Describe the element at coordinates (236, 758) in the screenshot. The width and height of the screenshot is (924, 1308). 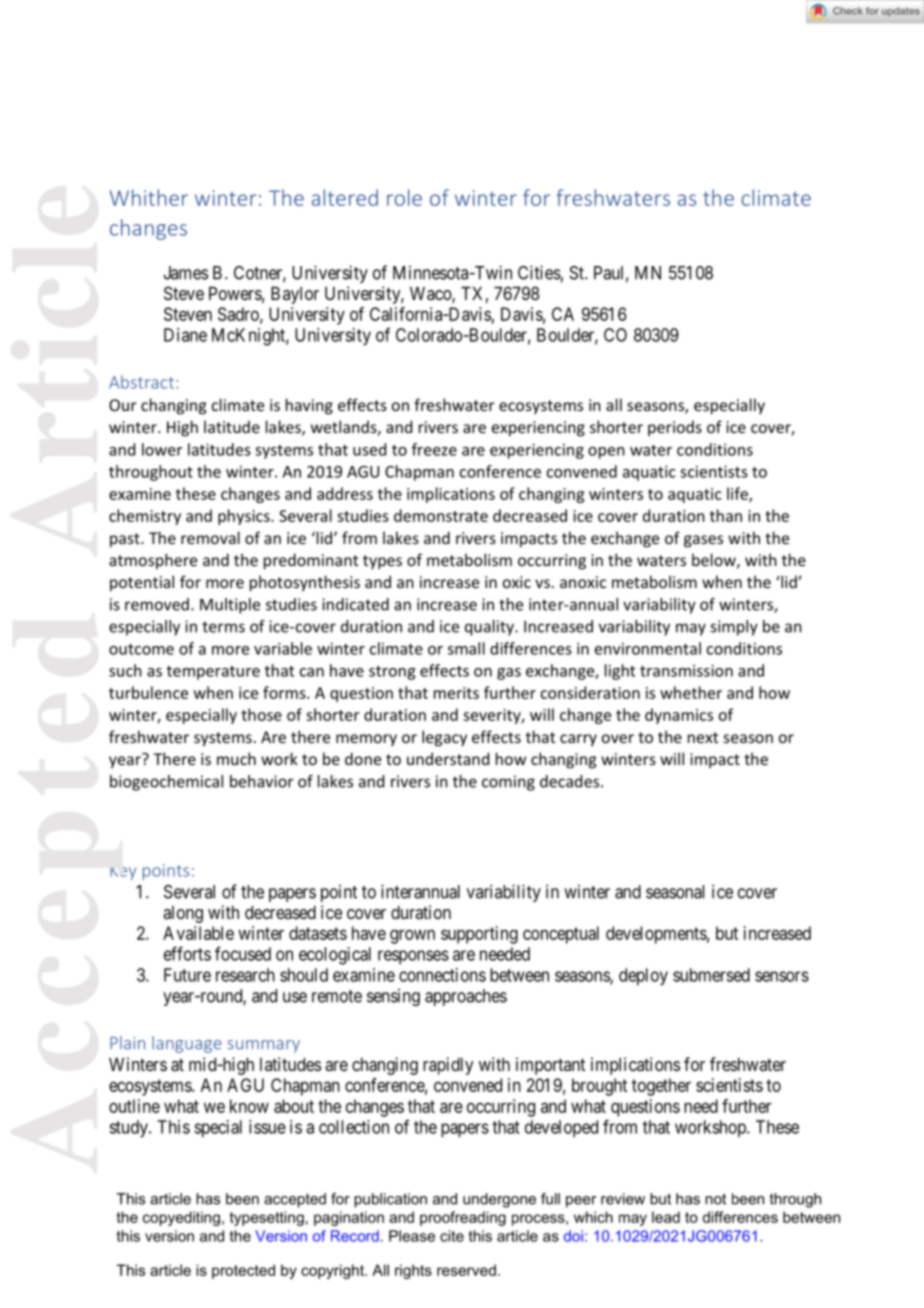
I see `much` at that location.
